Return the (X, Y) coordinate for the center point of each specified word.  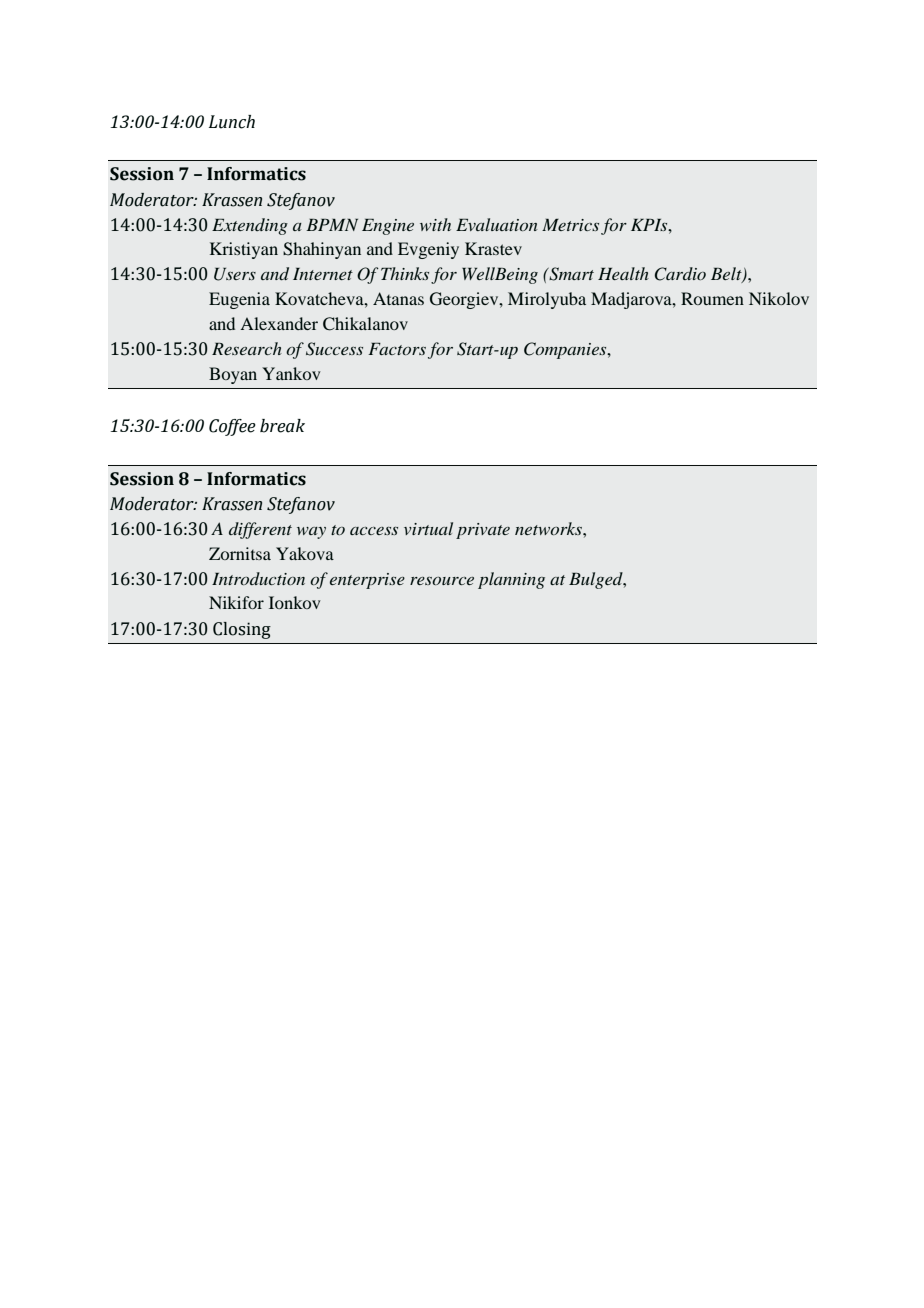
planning (511, 580)
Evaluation (496, 224)
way (311, 533)
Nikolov (779, 298)
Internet (323, 274)
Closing (242, 630)
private (483, 531)
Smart (570, 274)
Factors (397, 349)
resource (442, 581)
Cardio (680, 274)
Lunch (232, 122)
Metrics (570, 225)
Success (334, 349)
